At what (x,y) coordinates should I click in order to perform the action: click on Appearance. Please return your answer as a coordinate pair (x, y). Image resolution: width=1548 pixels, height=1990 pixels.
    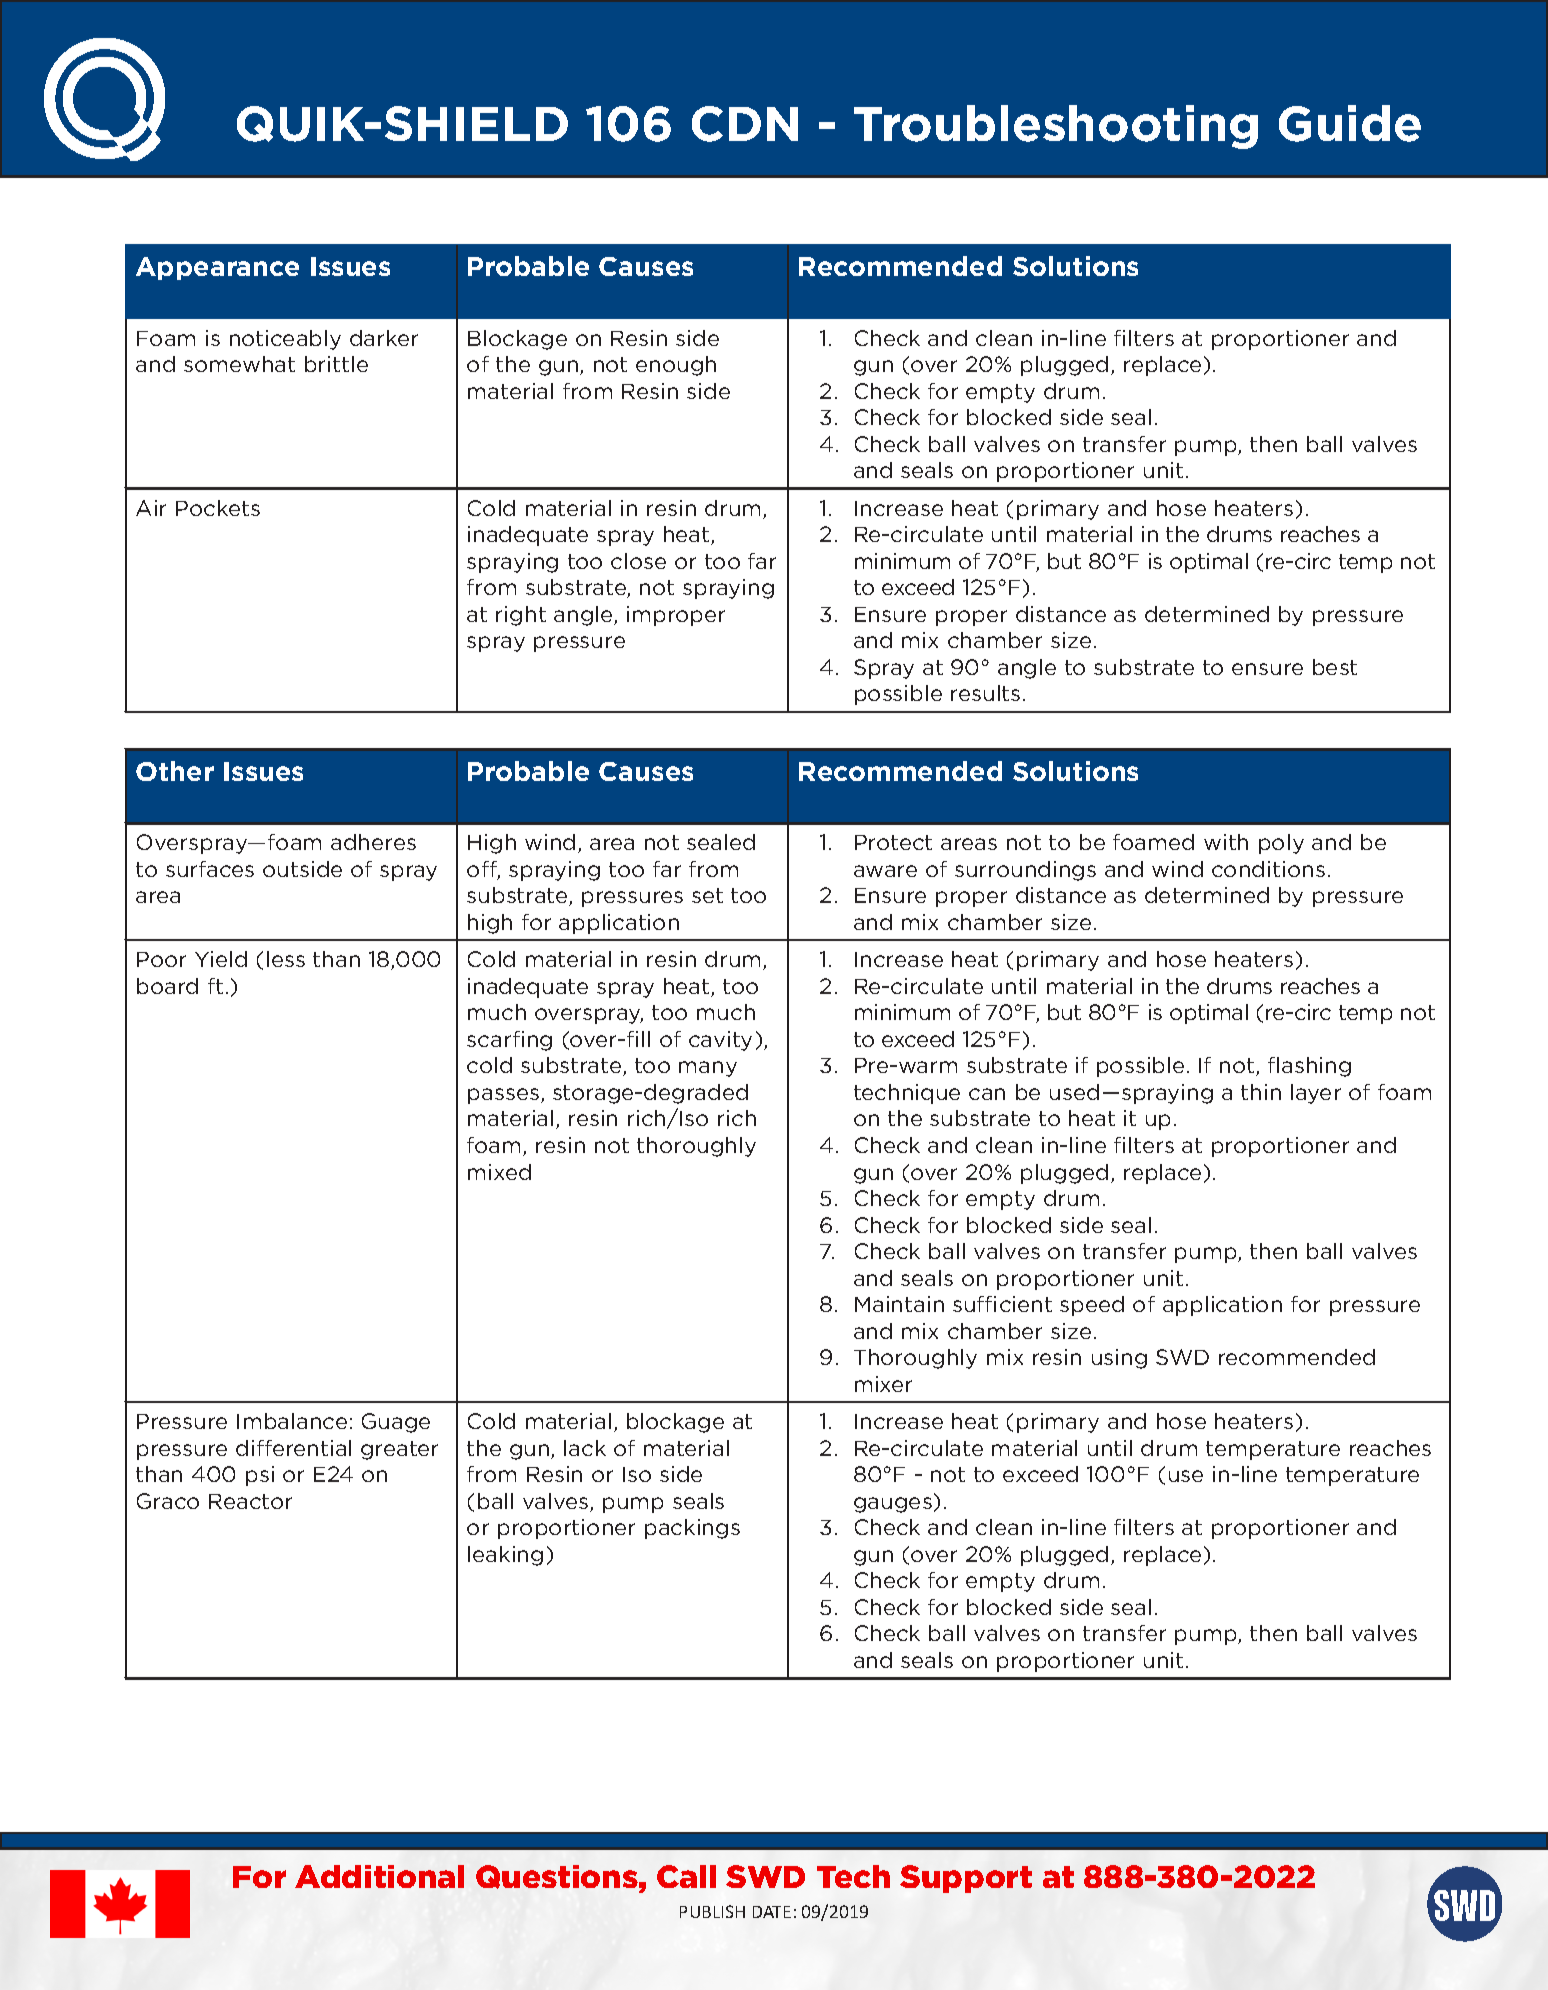
    Looking at the image, I should click on (217, 268).
